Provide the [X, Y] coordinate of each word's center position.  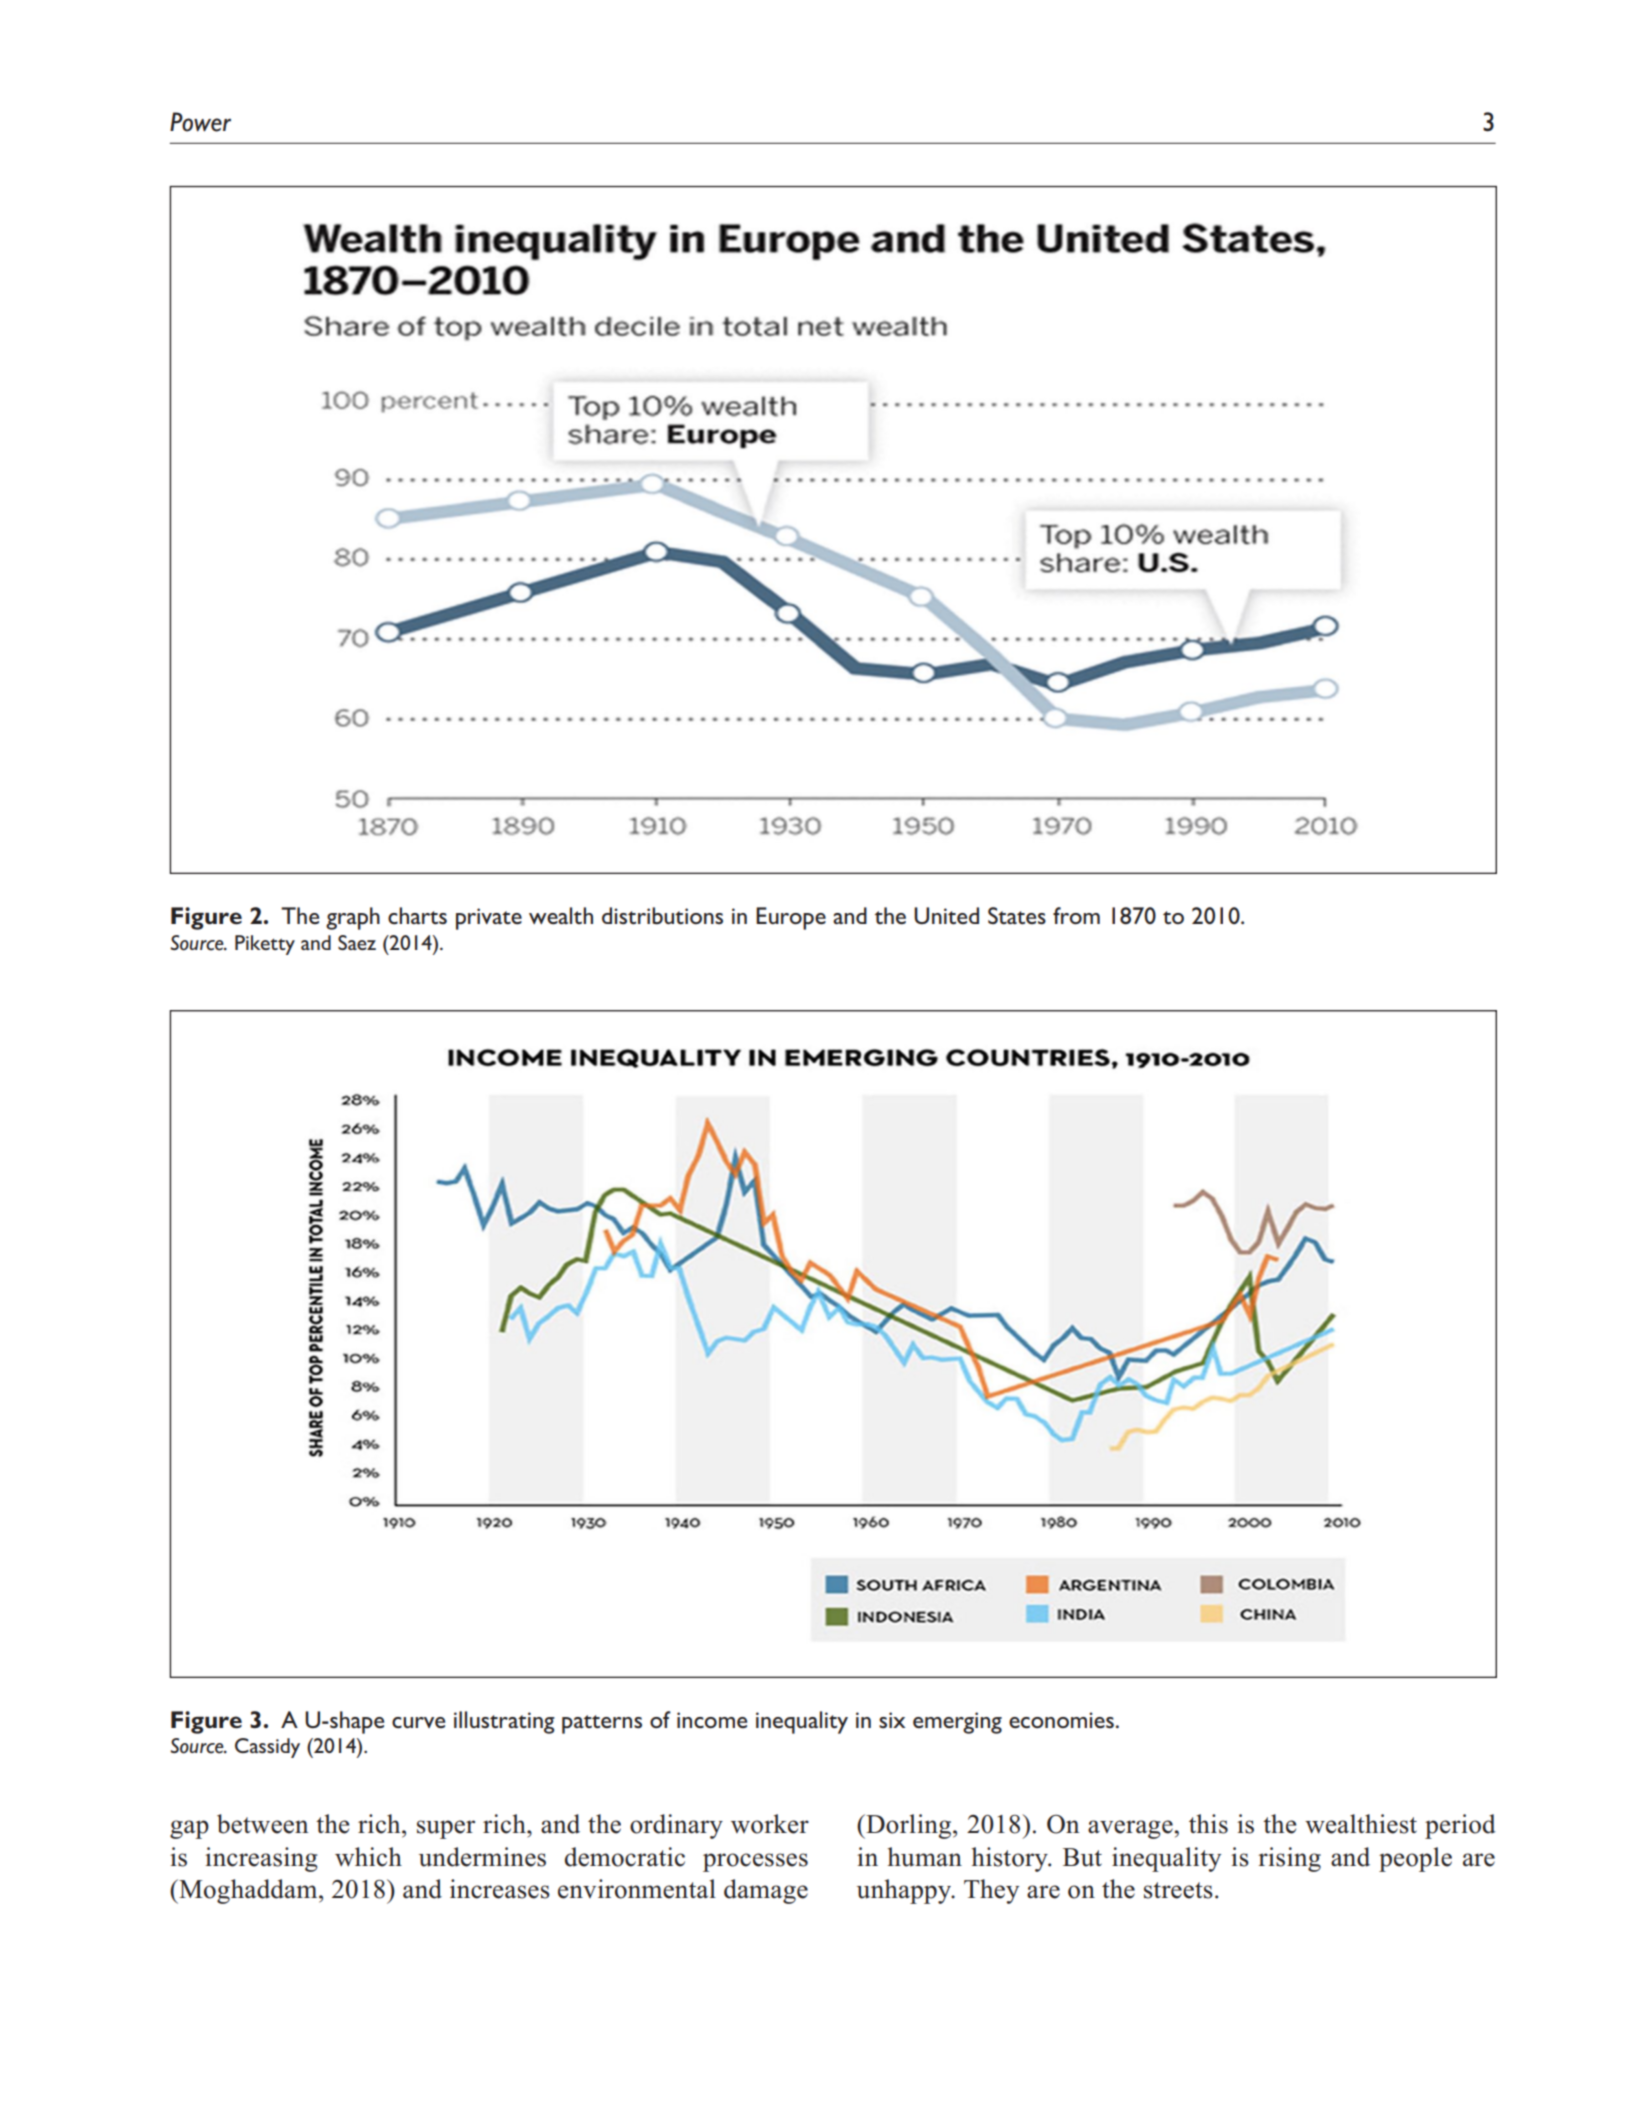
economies [1061, 1720]
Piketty [265, 945]
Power [200, 122]
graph [353, 918]
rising [1289, 1859]
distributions [662, 916]
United [946, 915]
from [1076, 915]
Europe [791, 918]
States [1017, 916]
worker [770, 1824]
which [368, 1857]
